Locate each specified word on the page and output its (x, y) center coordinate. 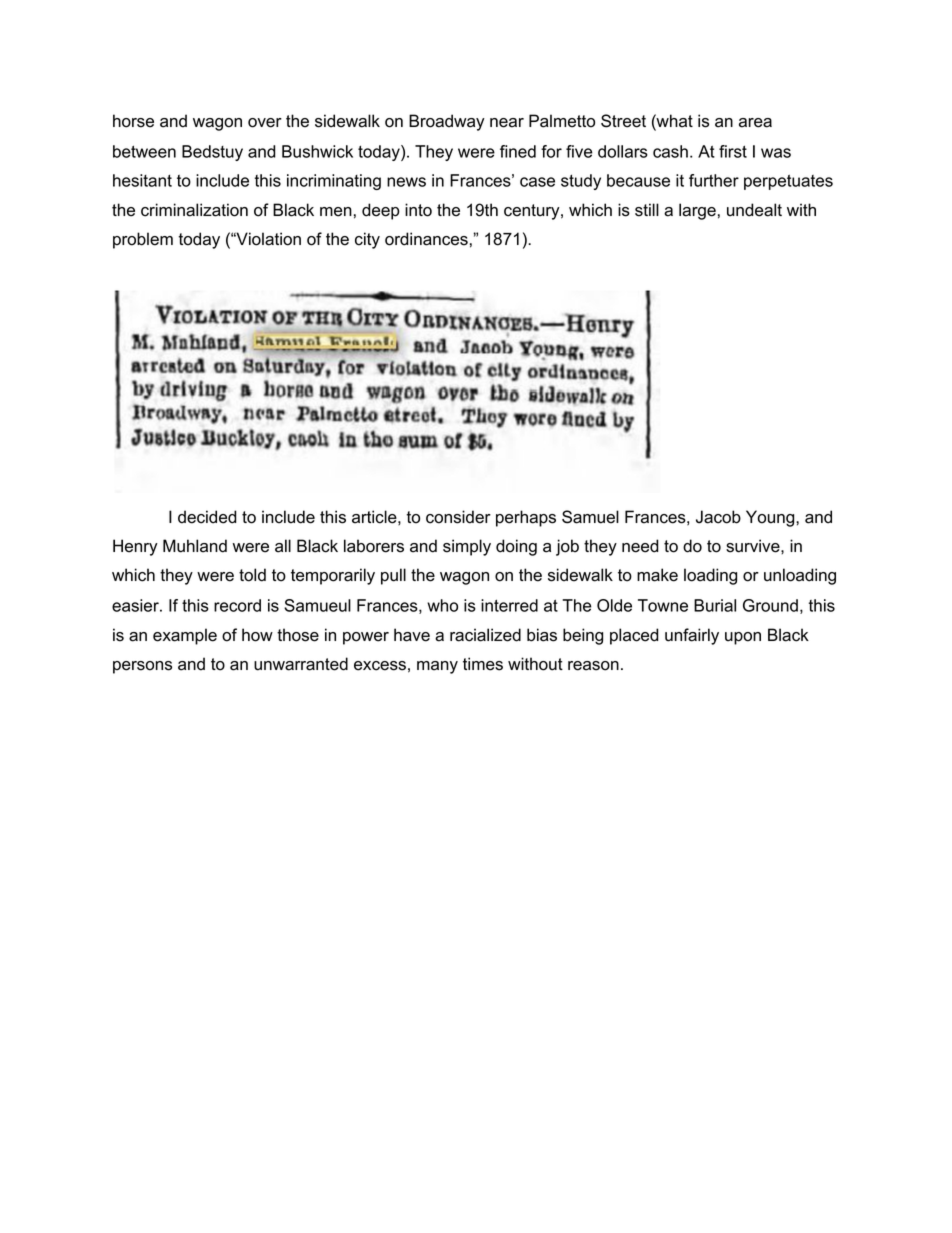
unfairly (692, 636)
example (185, 636)
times (483, 664)
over (265, 123)
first (733, 151)
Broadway (447, 122)
